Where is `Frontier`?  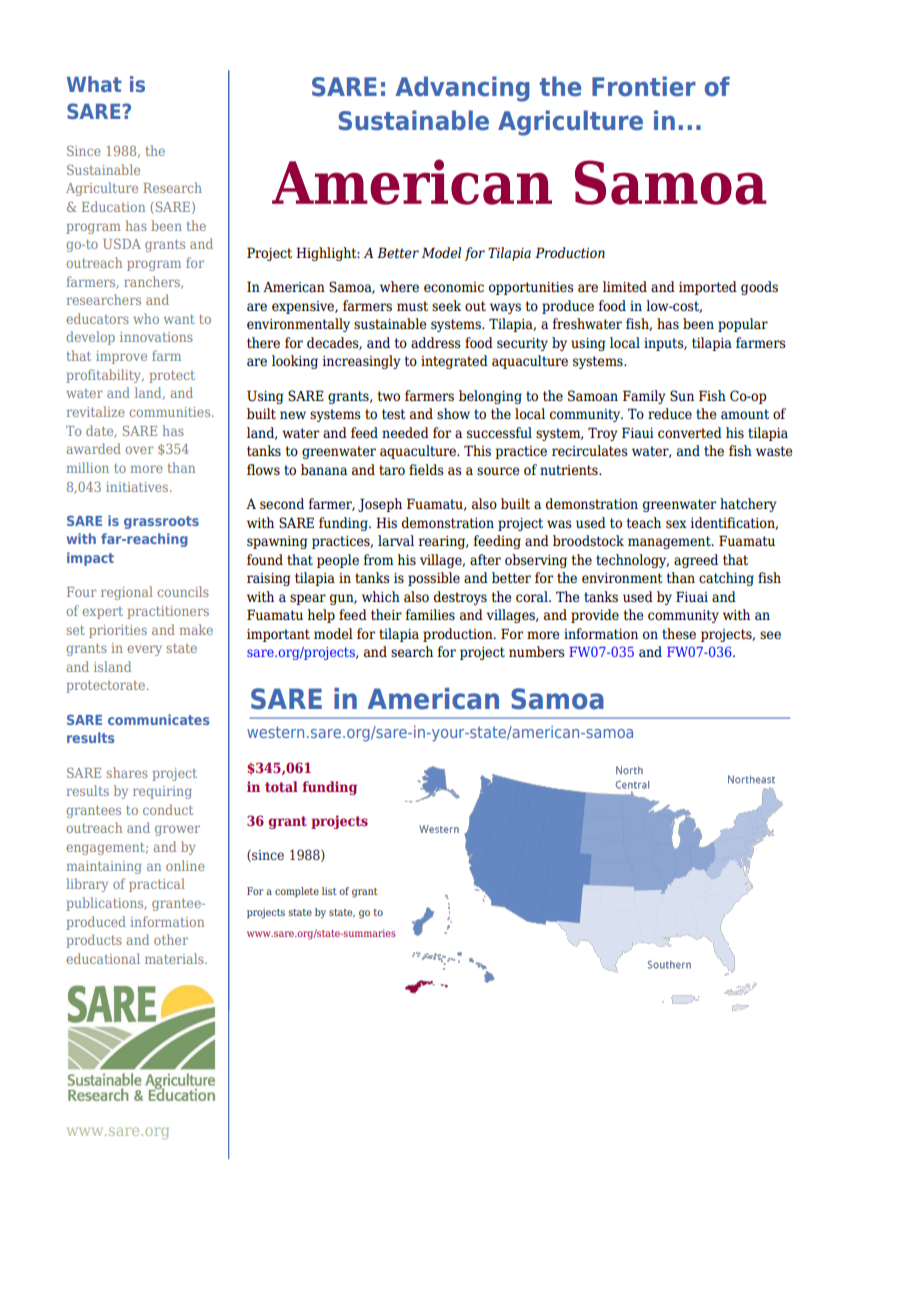 Frontier is located at coordinates (644, 86).
